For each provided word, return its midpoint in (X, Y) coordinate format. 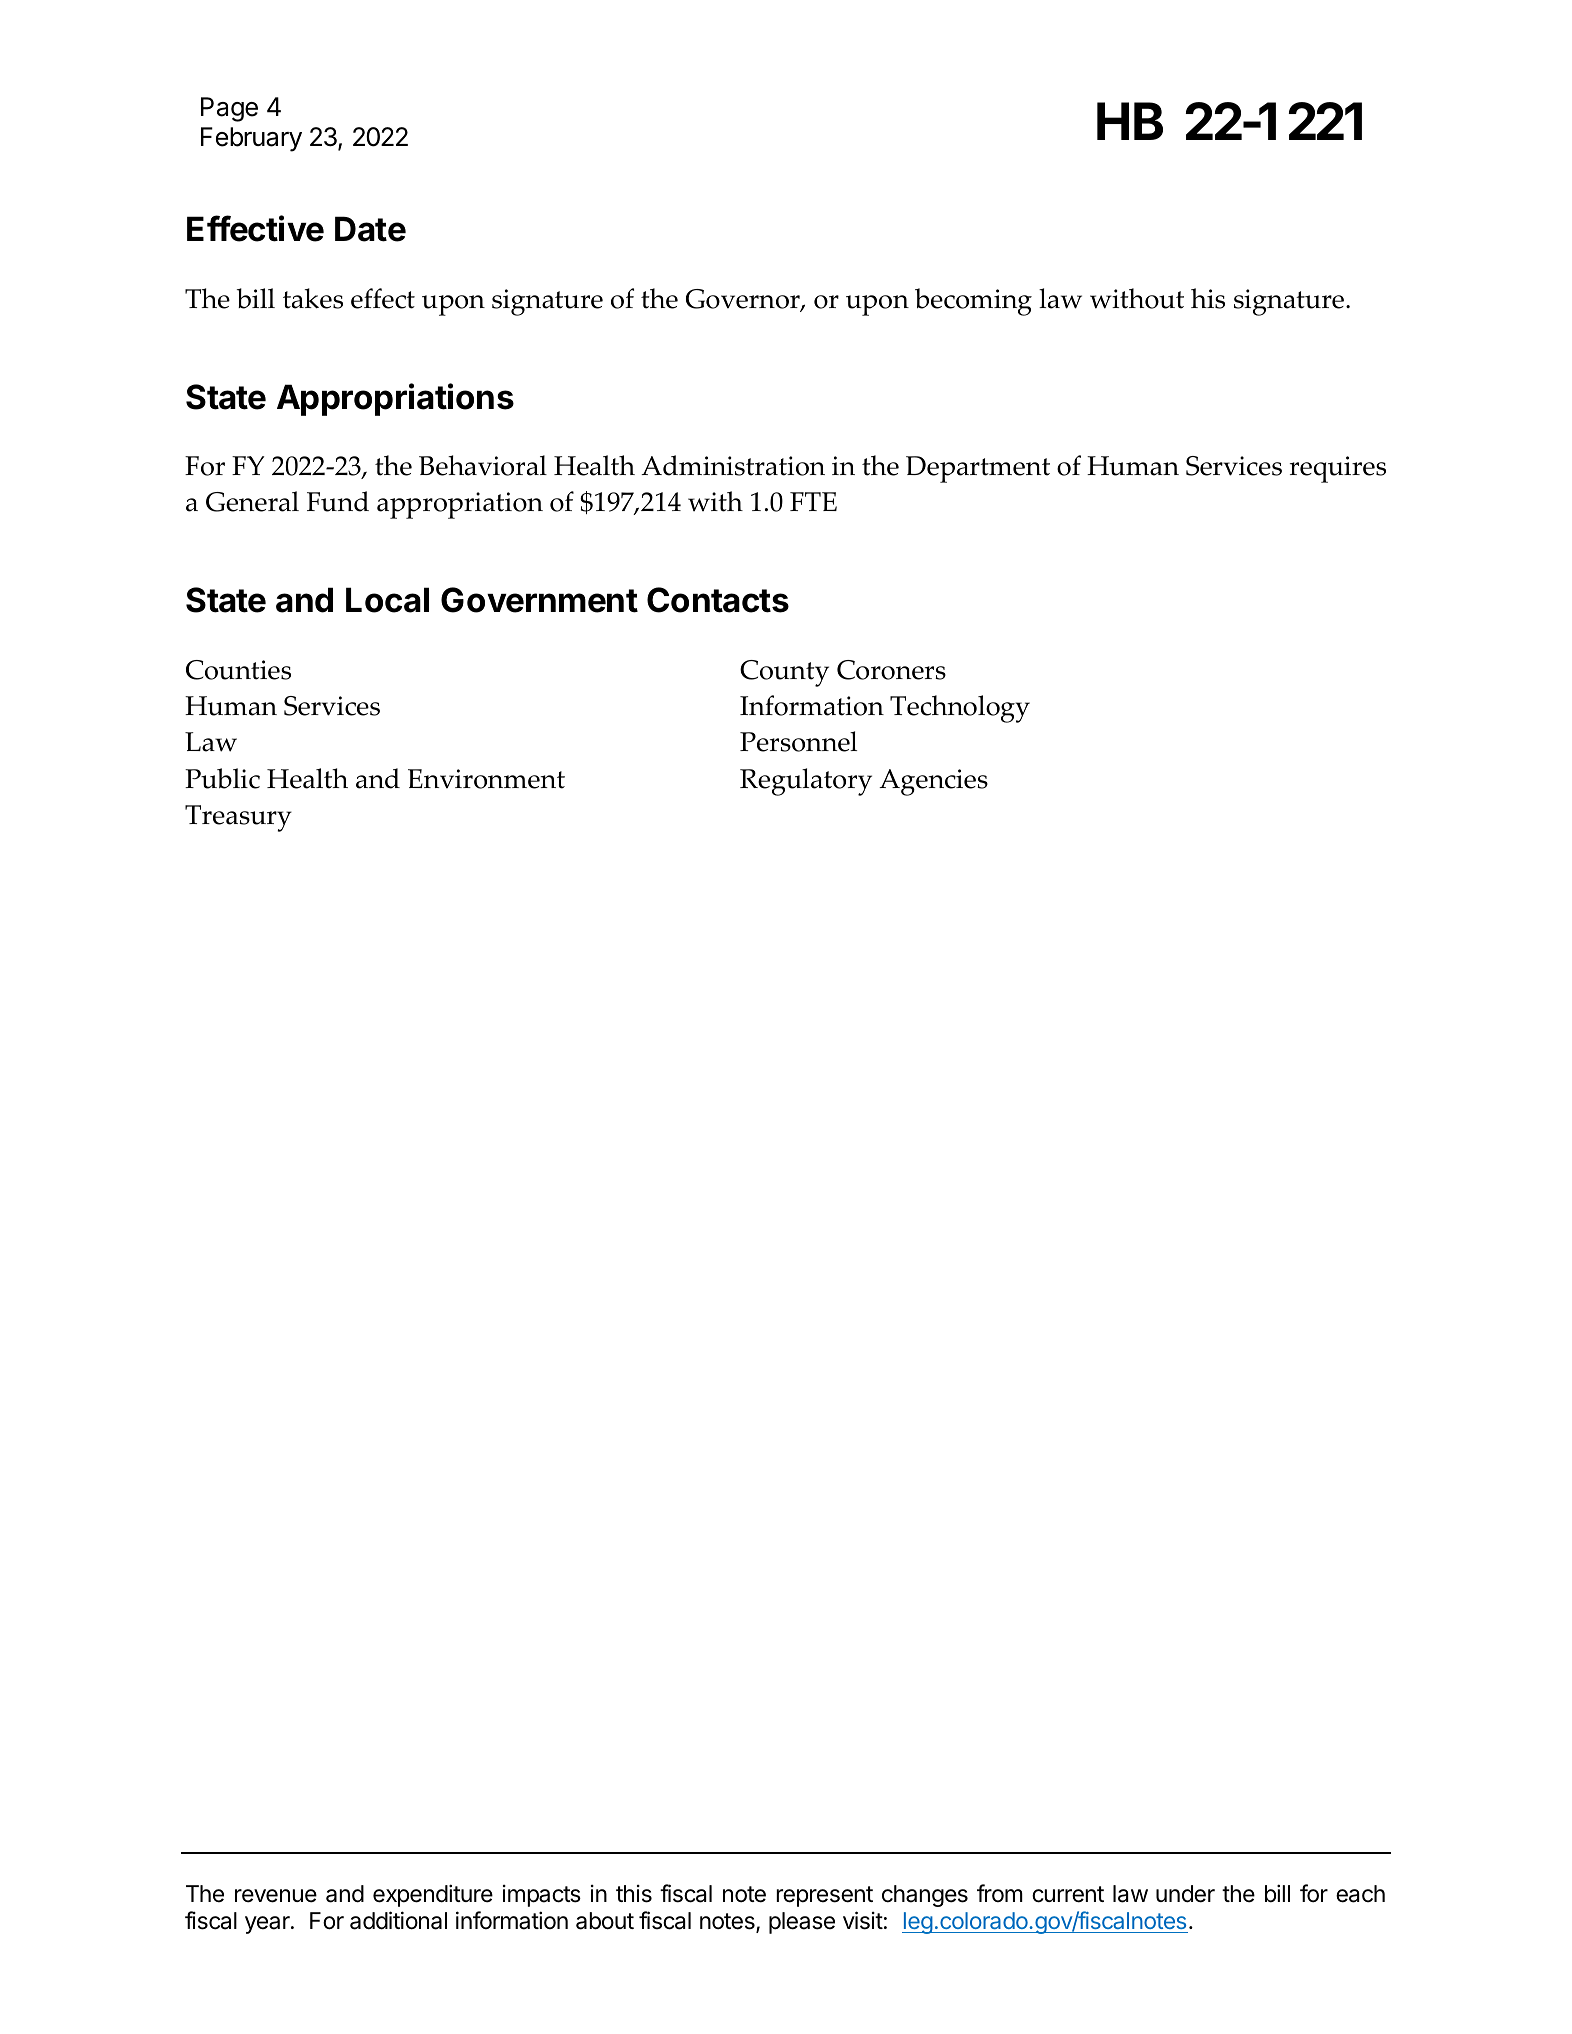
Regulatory (806, 782)
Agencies (933, 782)
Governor (744, 300)
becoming (973, 302)
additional (398, 1920)
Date (370, 229)
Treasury (238, 818)
